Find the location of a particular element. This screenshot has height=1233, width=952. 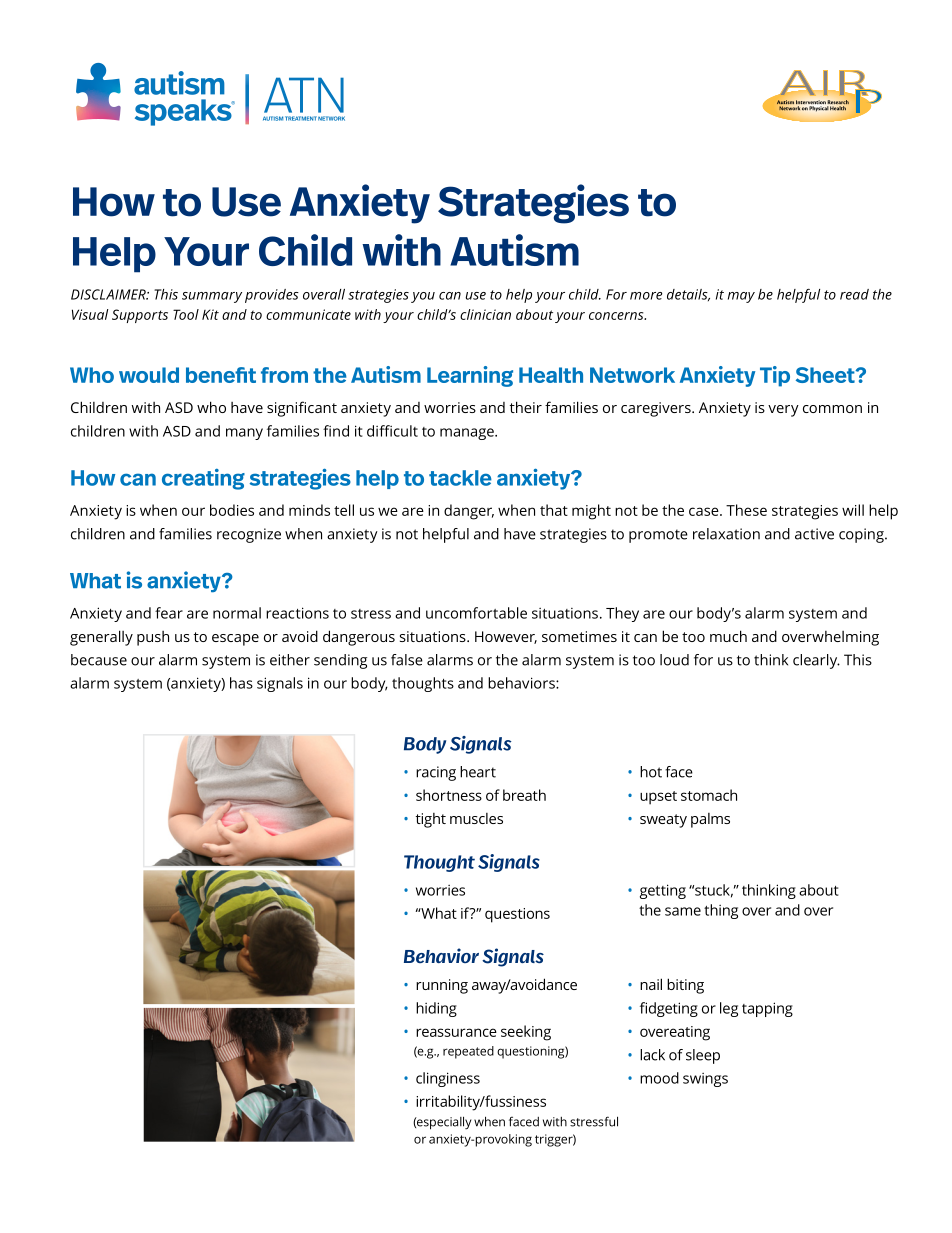

clinician is located at coordinates (485, 314).
